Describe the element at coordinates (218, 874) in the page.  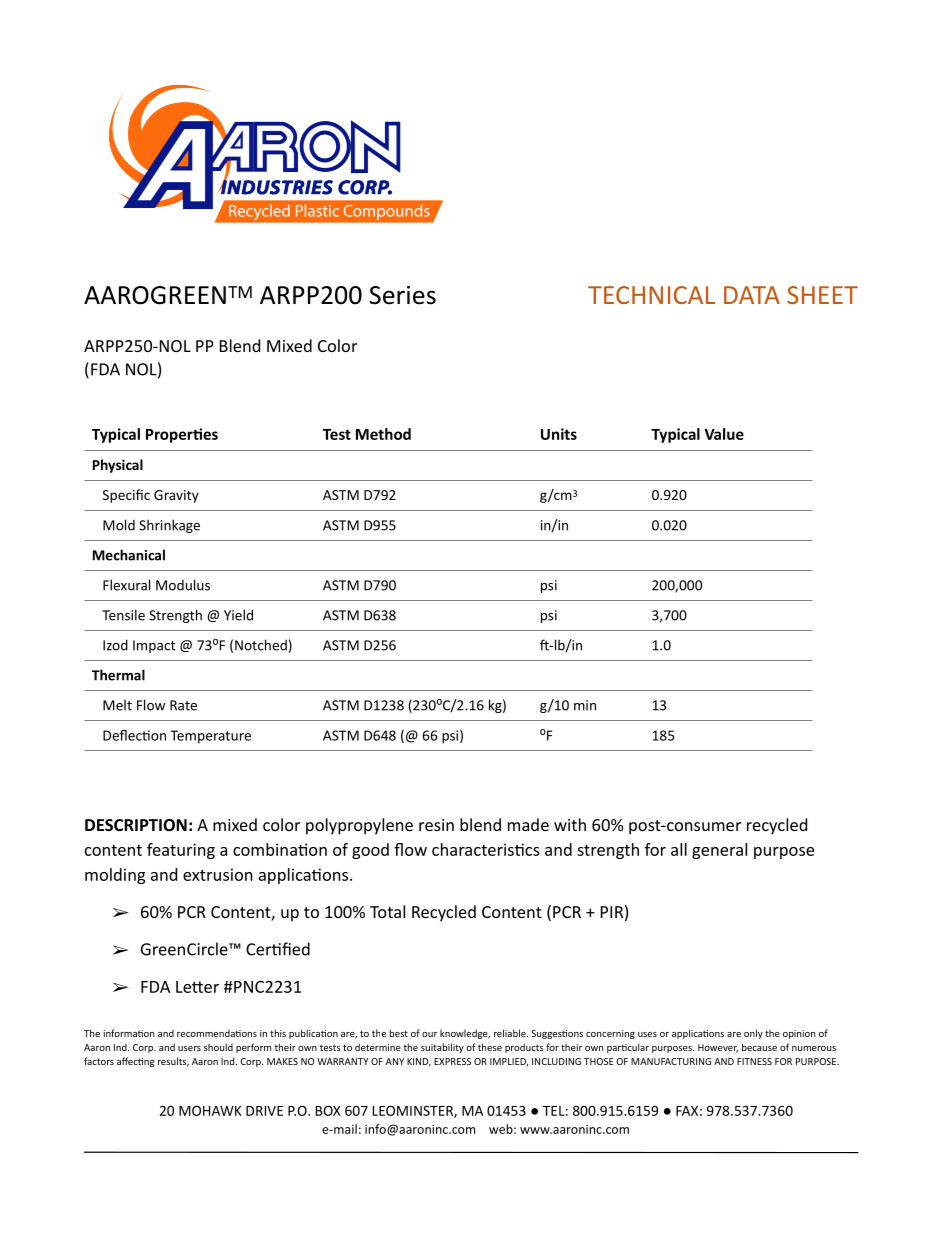
I see `extrusion` at that location.
